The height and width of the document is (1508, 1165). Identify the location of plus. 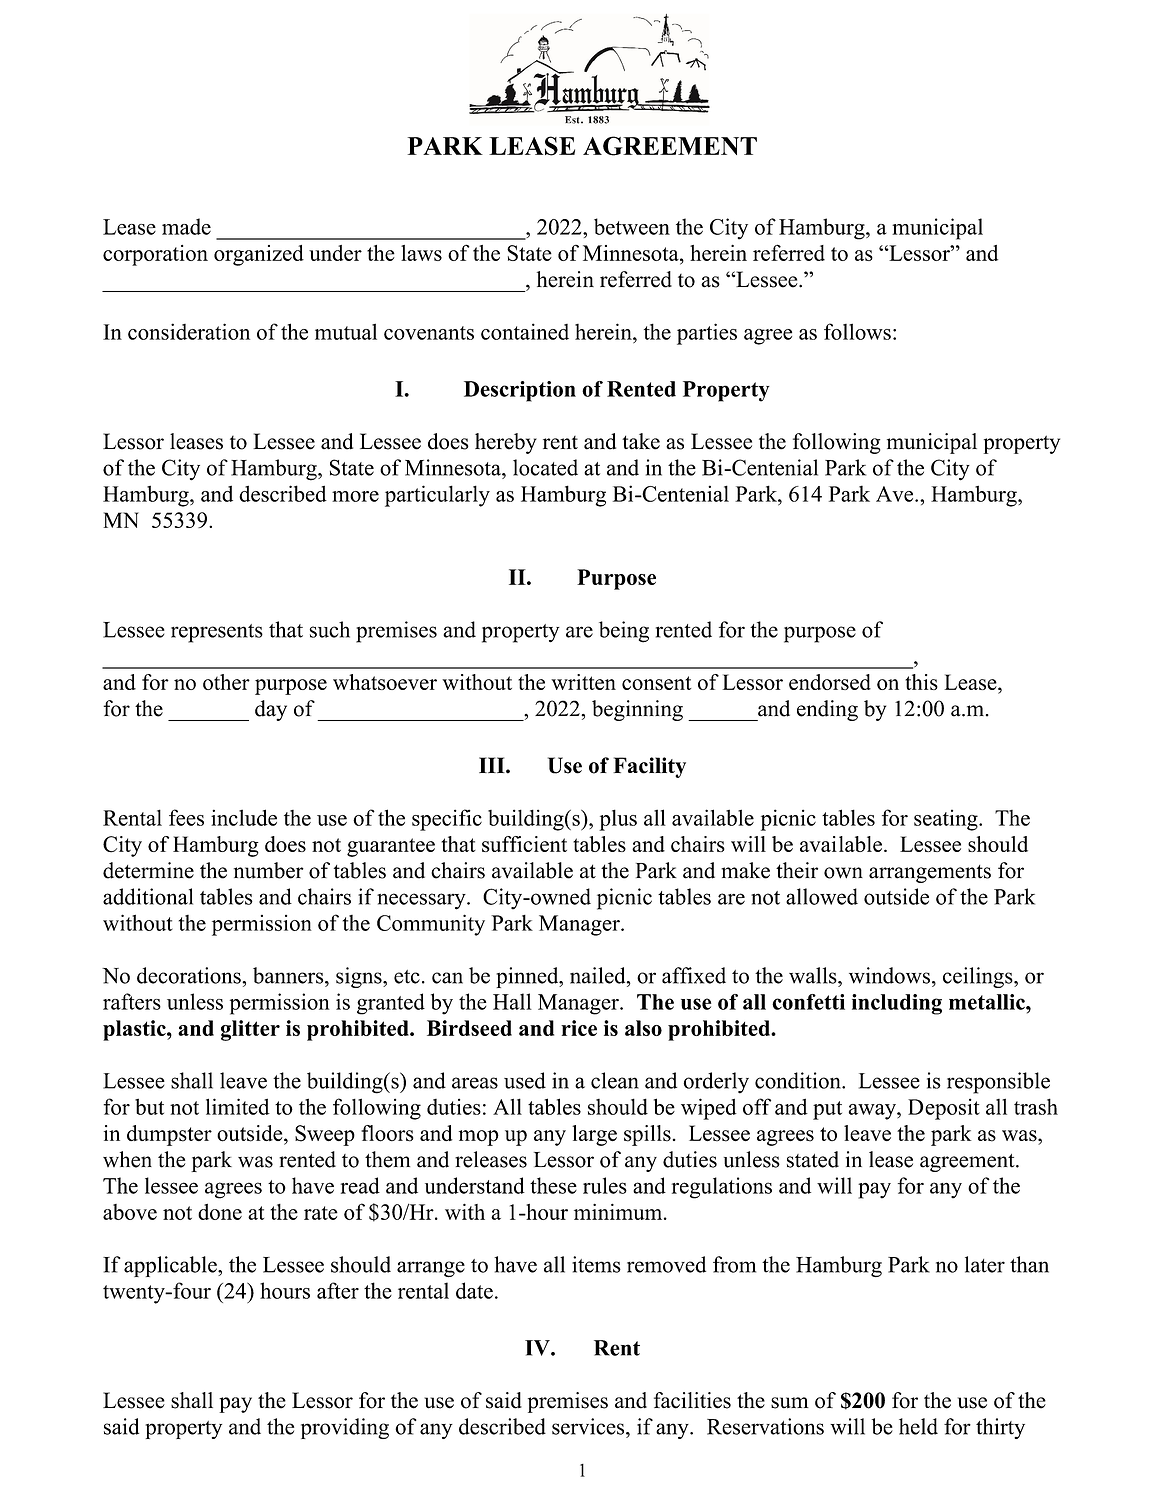
(618, 820).
